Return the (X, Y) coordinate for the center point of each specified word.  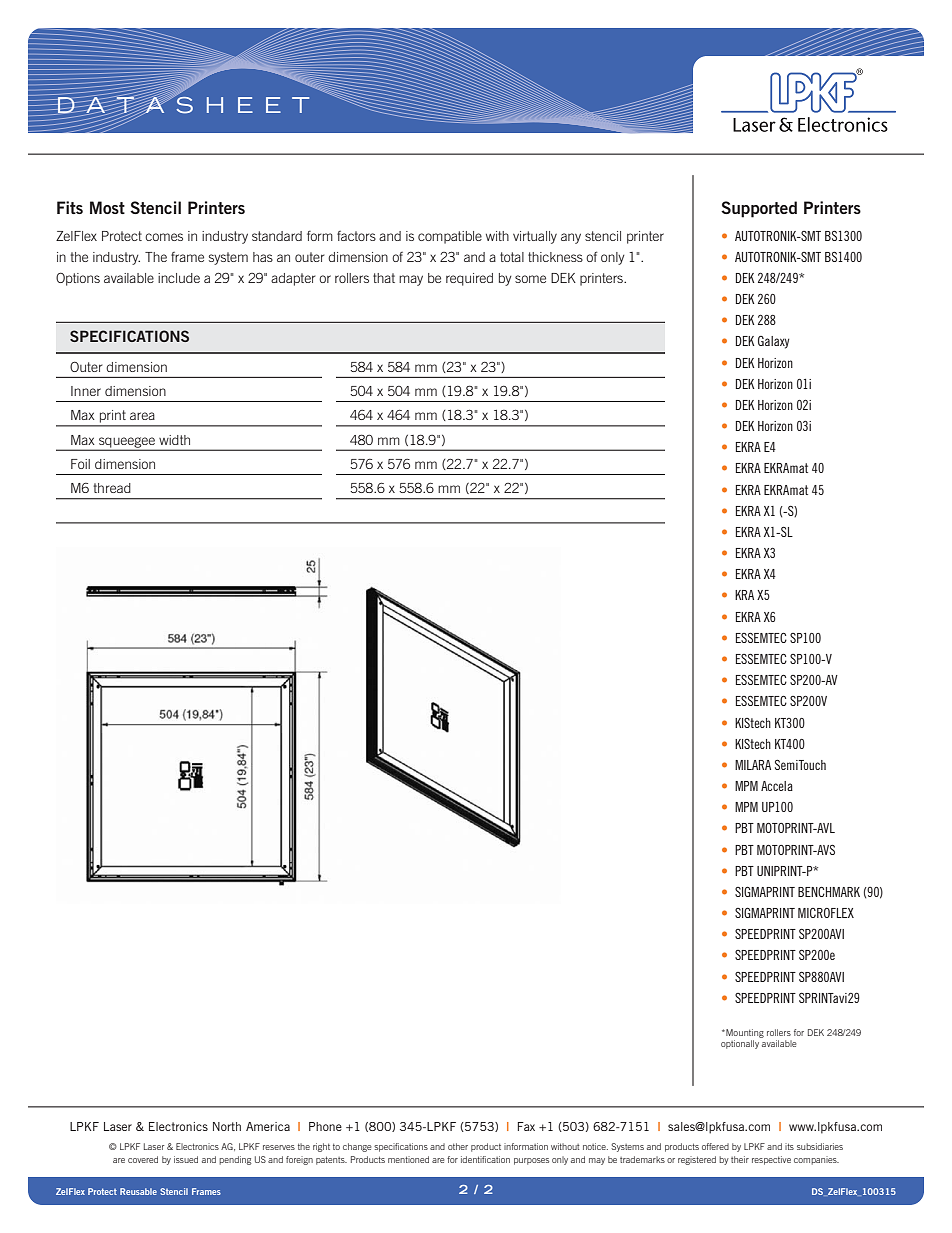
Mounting (744, 1033)
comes (164, 237)
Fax (526, 1126)
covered (143, 1159)
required (469, 279)
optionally (741, 1043)
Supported (759, 209)
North (227, 1126)
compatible (450, 237)
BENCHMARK (829, 892)
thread (112, 488)
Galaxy (774, 342)
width (174, 440)
